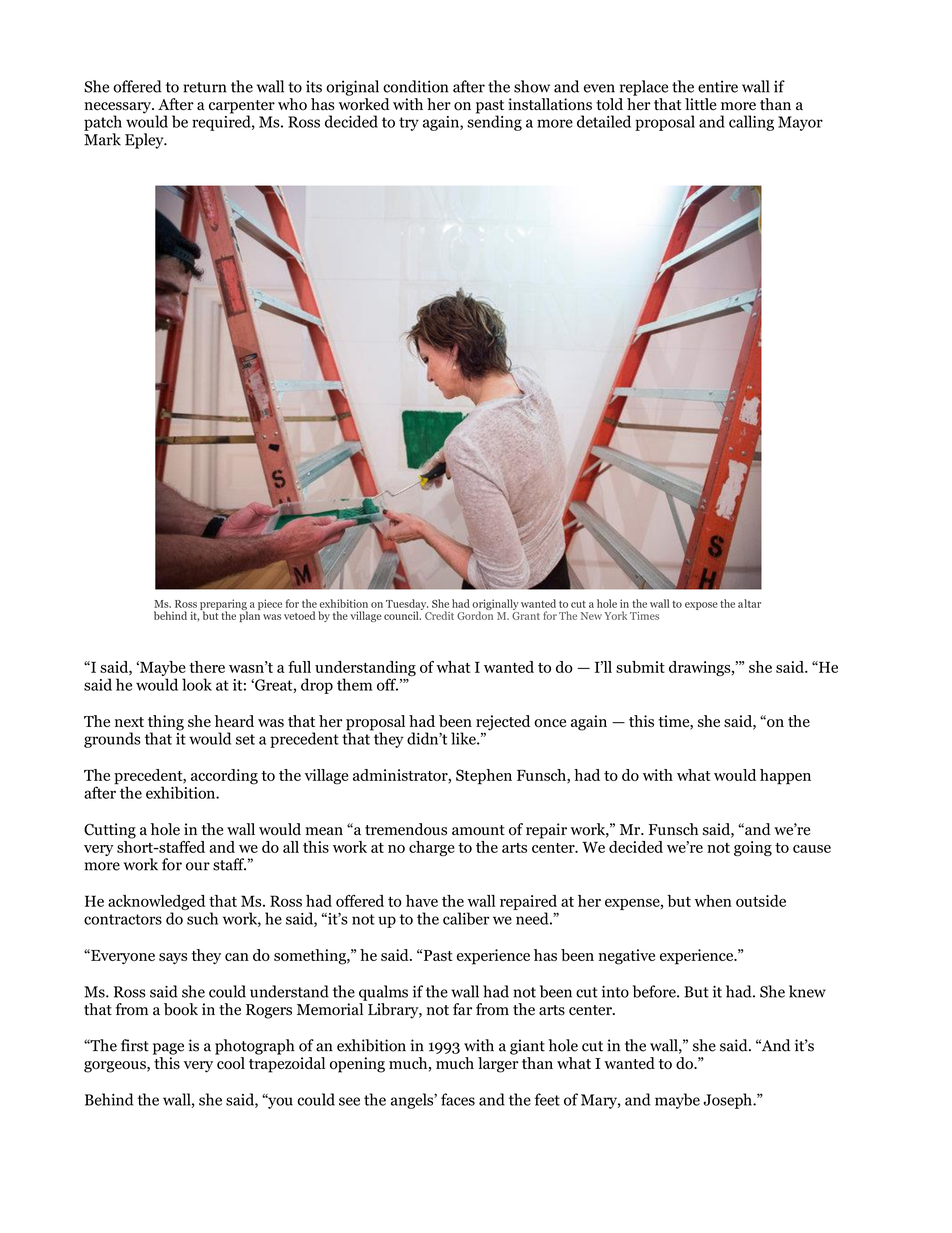  I want to click on required, so click(222, 122).
